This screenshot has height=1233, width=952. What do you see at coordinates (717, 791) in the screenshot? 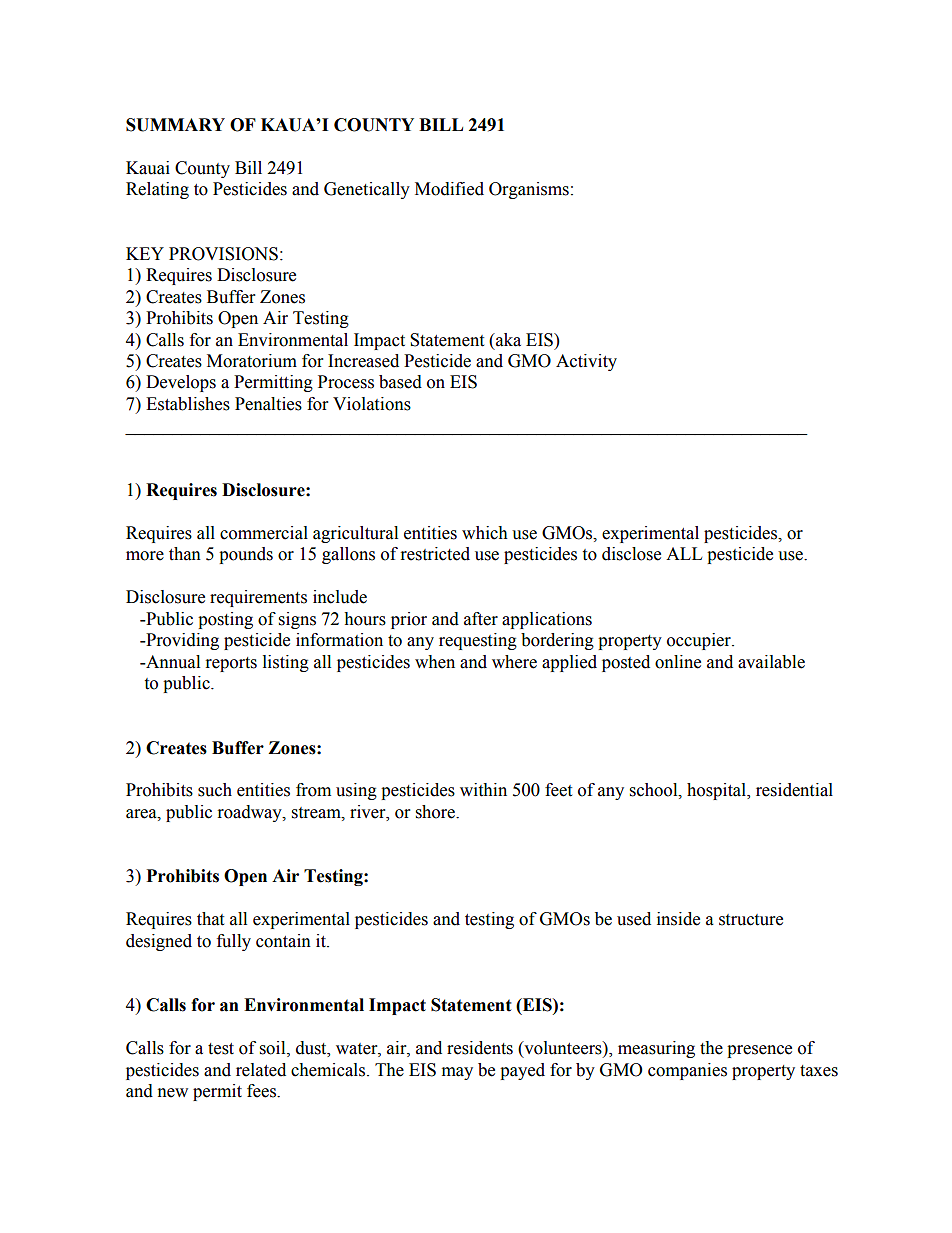
I see `hospital` at bounding box center [717, 791].
